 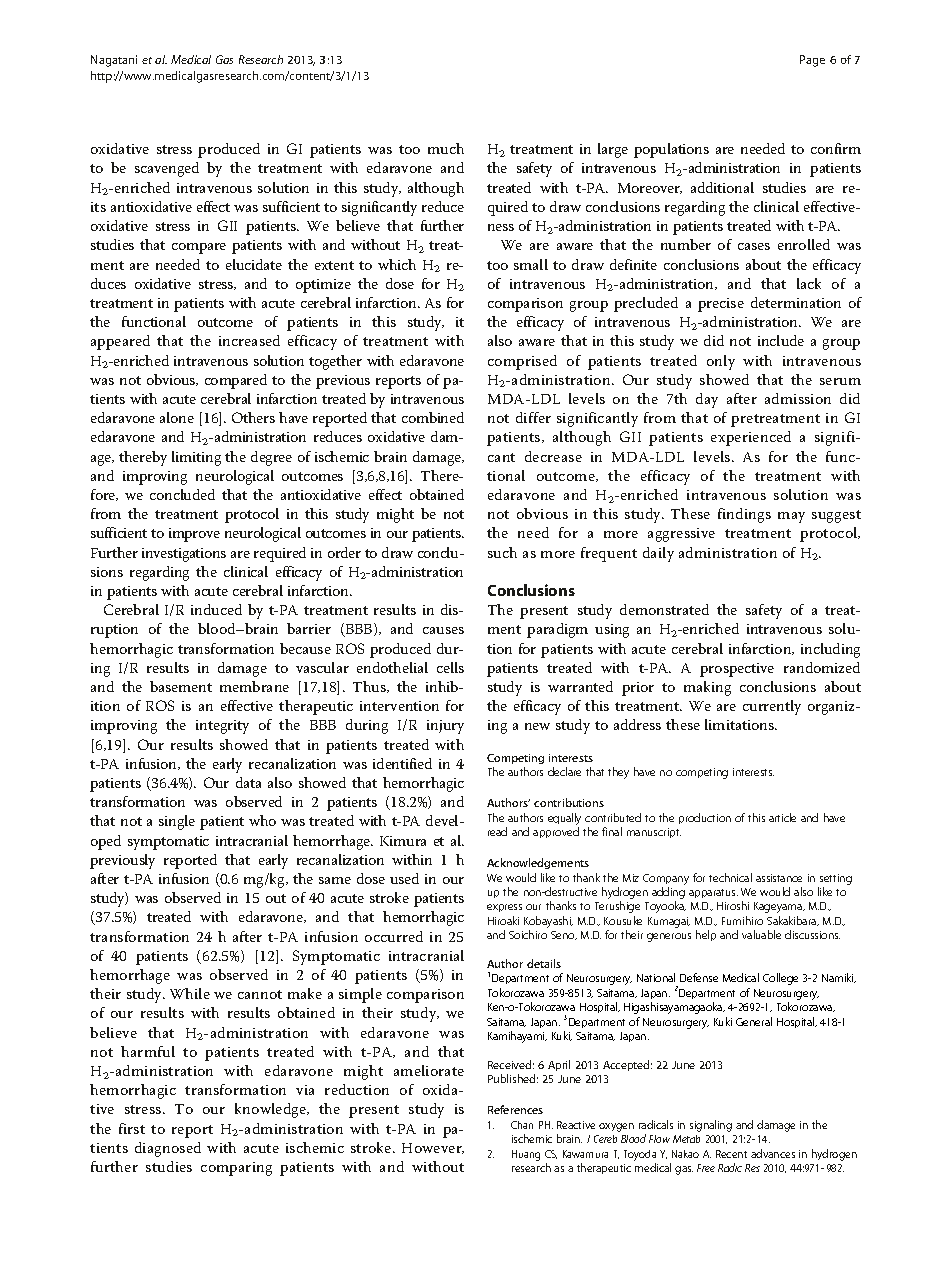 I want to click on However, so click(x=433, y=1148).
